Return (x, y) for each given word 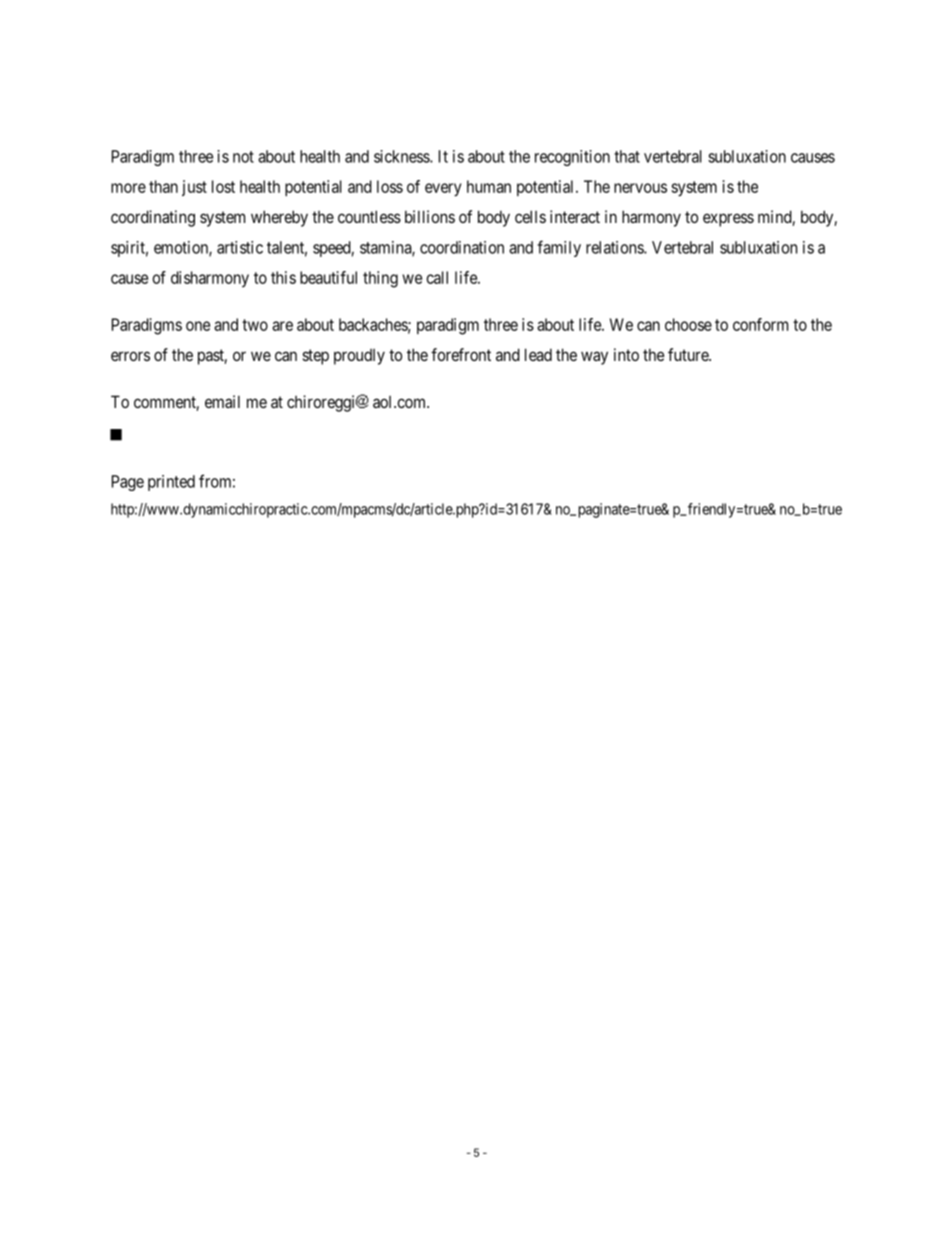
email (222, 401)
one (198, 326)
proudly (359, 357)
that (627, 156)
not (243, 157)
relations (615, 247)
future (689, 354)
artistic (240, 247)
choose (688, 324)
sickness (402, 156)
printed (171, 483)
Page (128, 483)
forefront (461, 354)
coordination (462, 247)
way (594, 358)
